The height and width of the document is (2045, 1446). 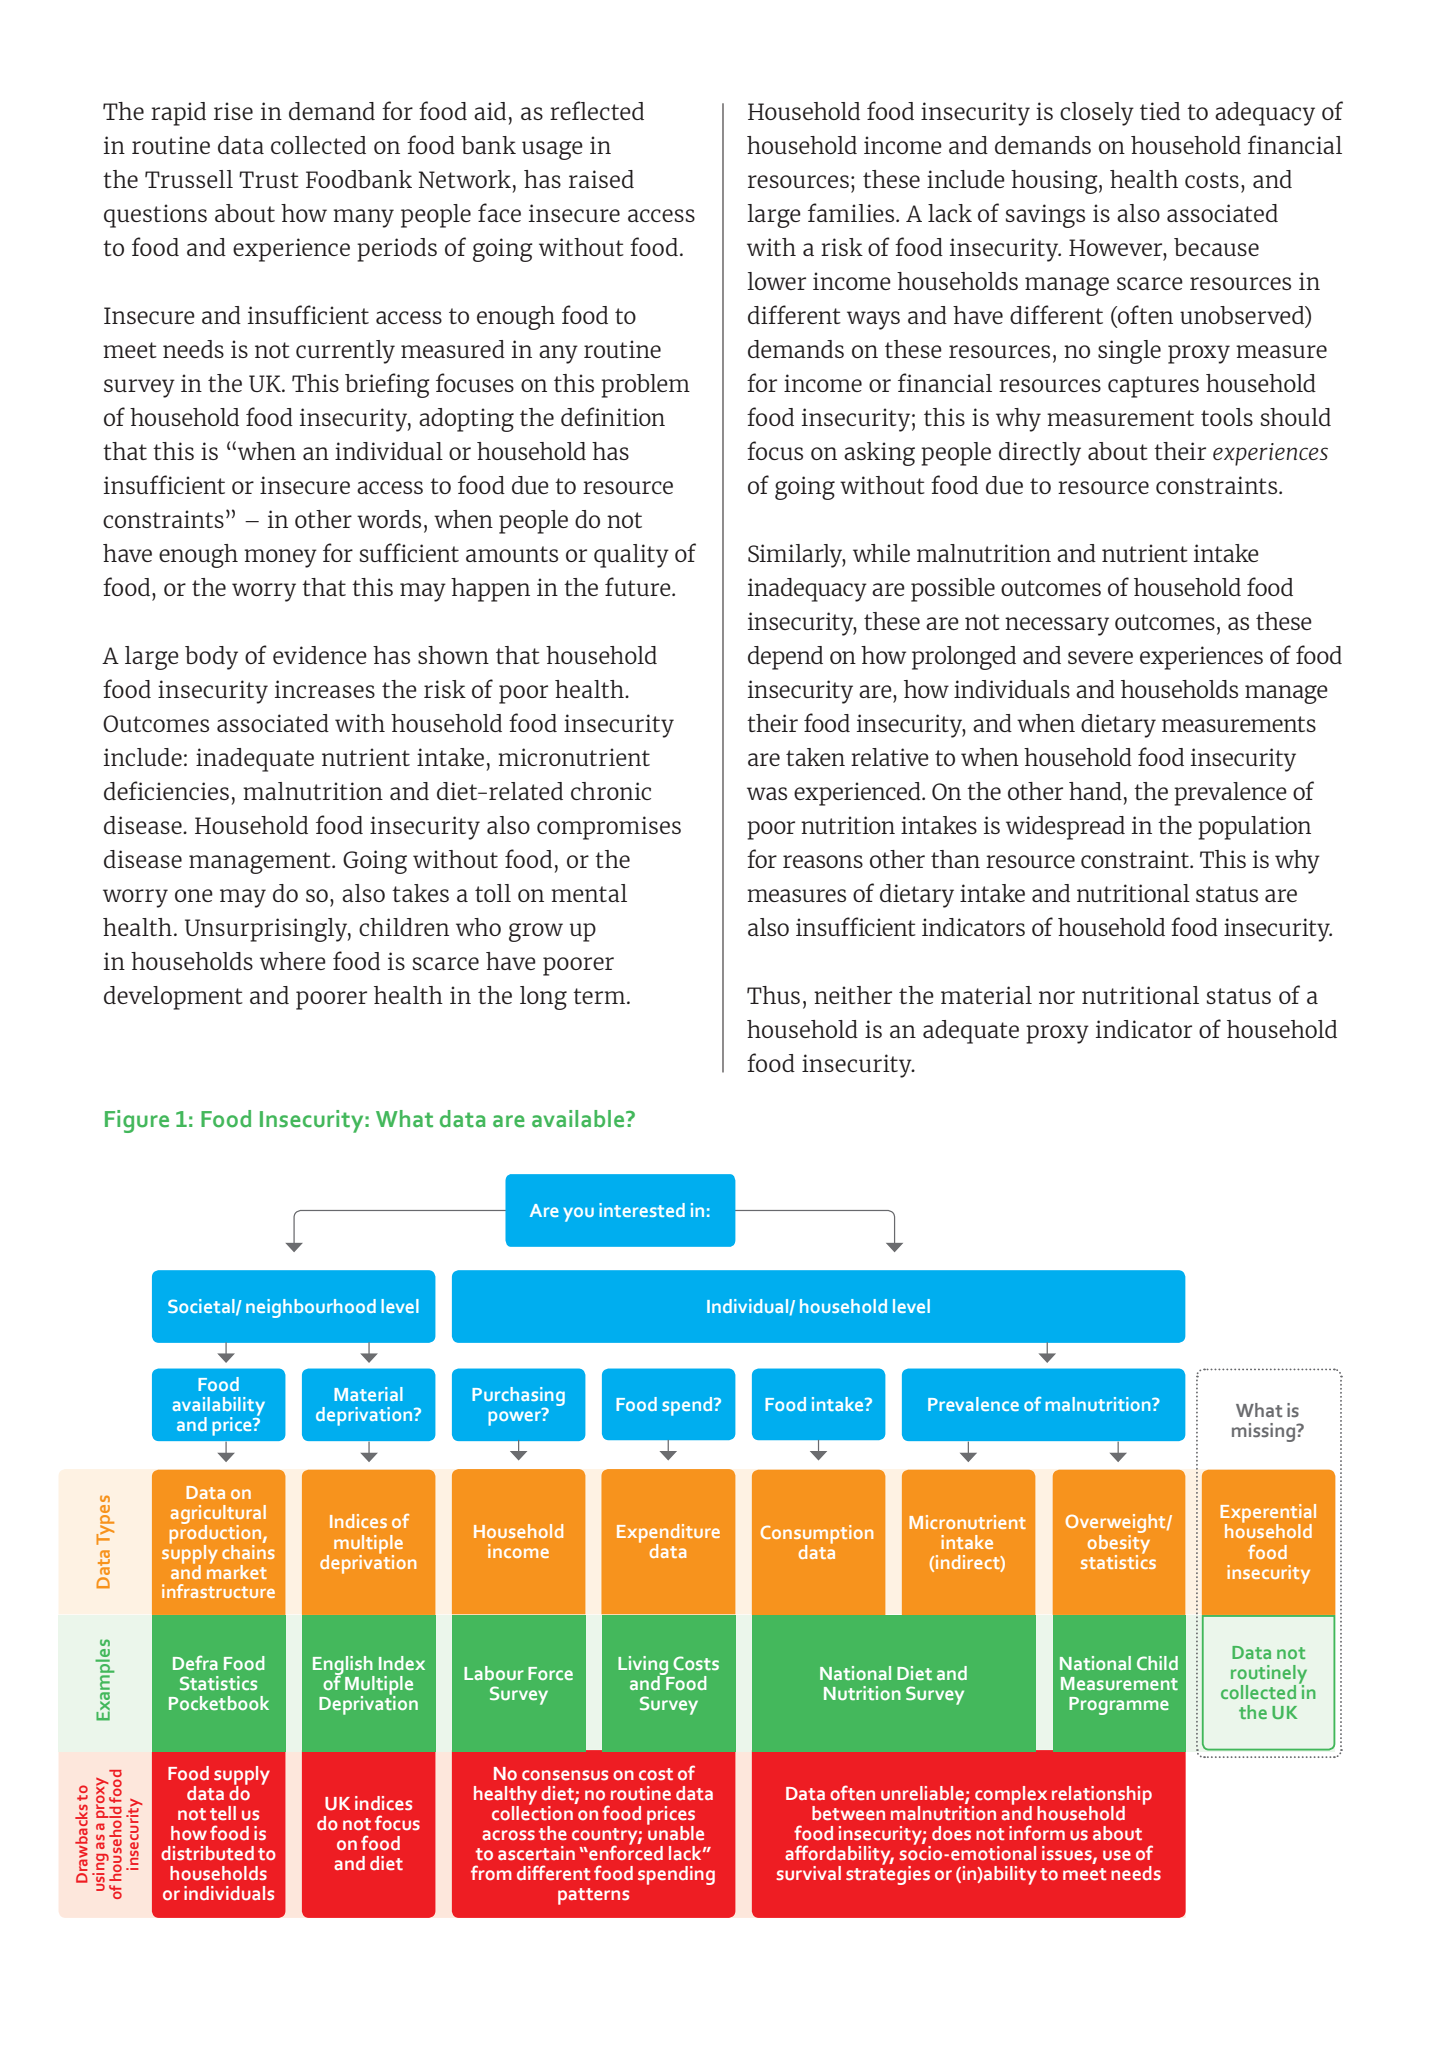 I want to click on tell, so click(x=223, y=1813).
